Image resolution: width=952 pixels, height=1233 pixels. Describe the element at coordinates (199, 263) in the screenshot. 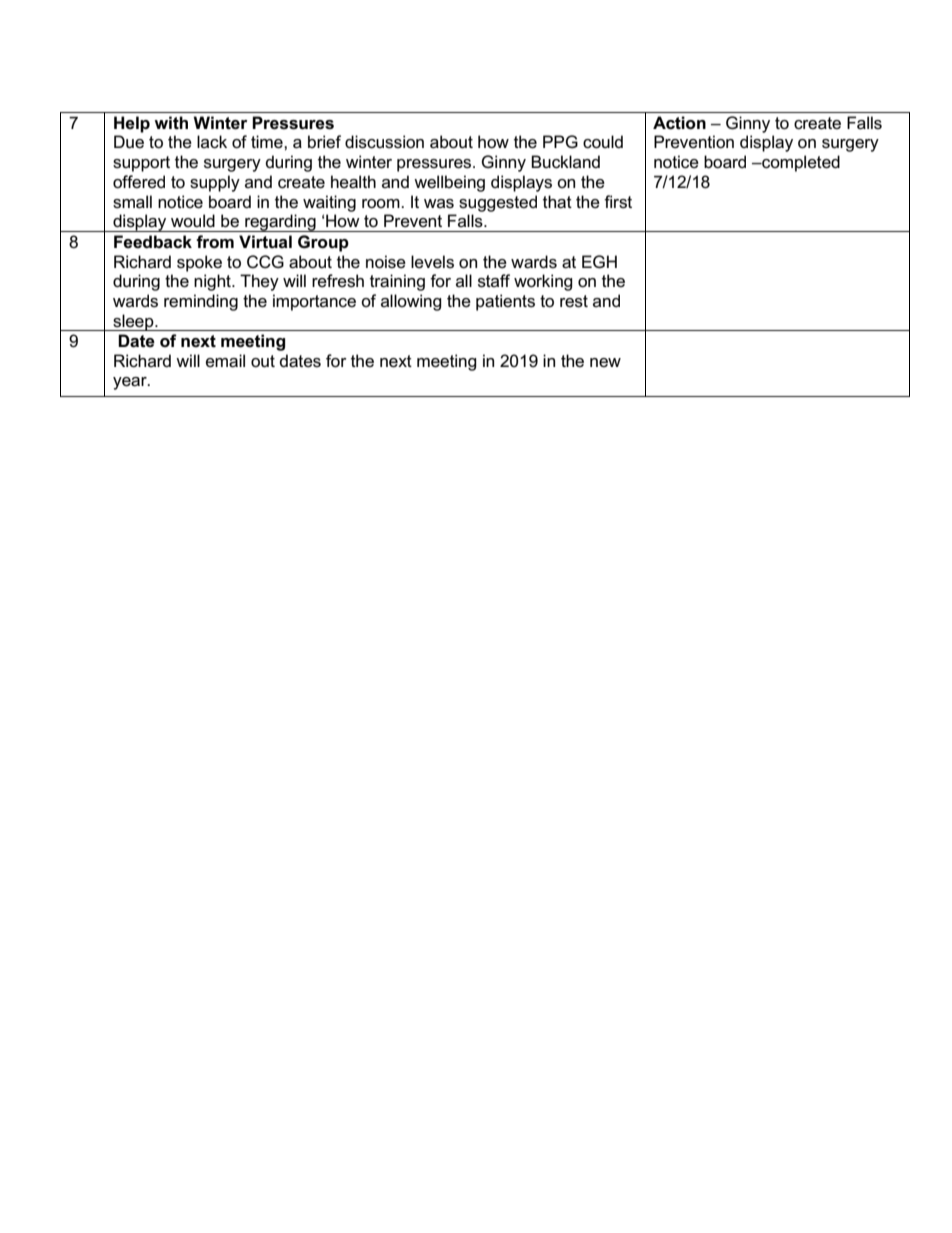

I see `spoke` at that location.
